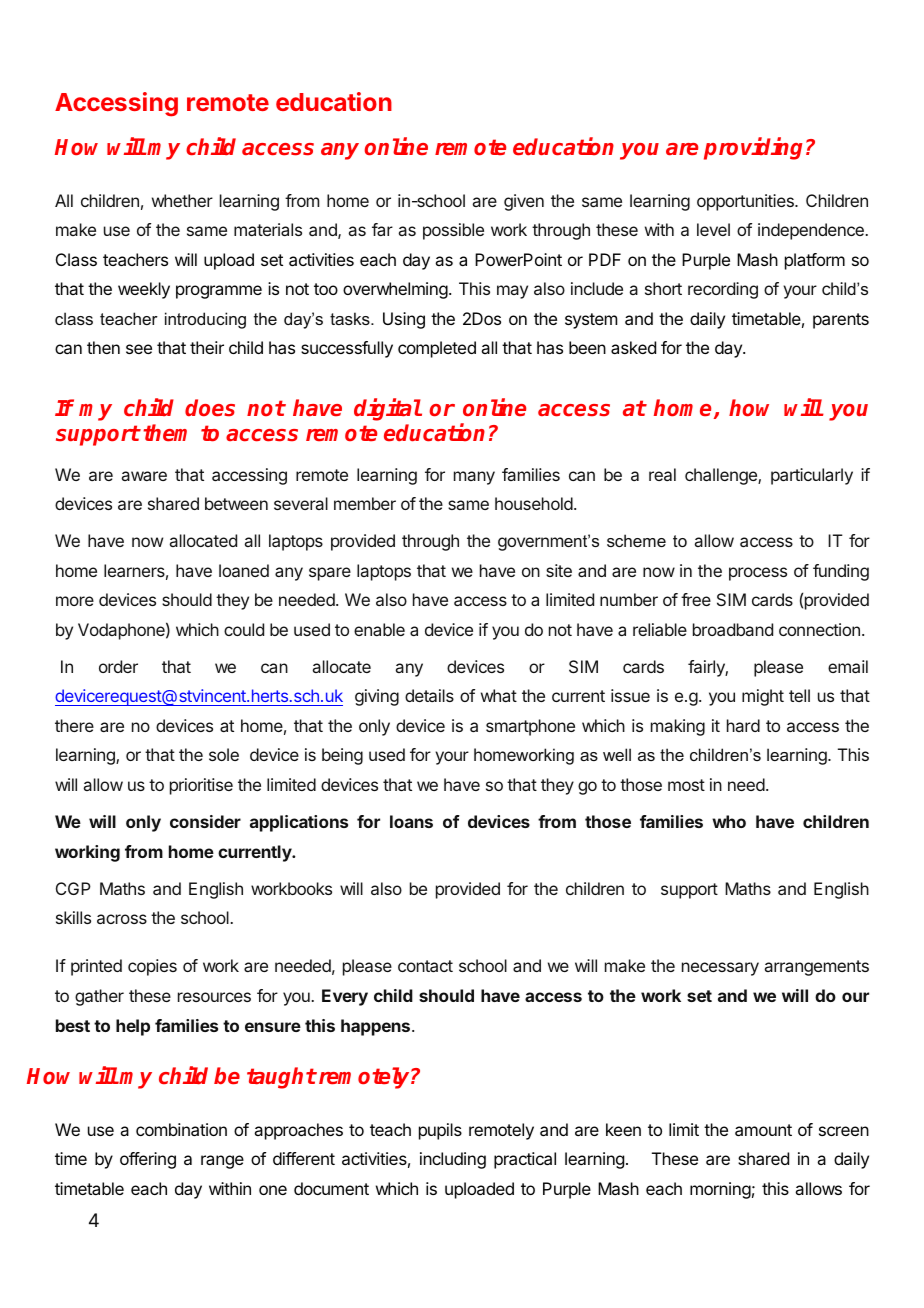 This screenshot has height=1308, width=924. Describe the element at coordinates (118, 666) in the screenshot. I see `order` at that location.
